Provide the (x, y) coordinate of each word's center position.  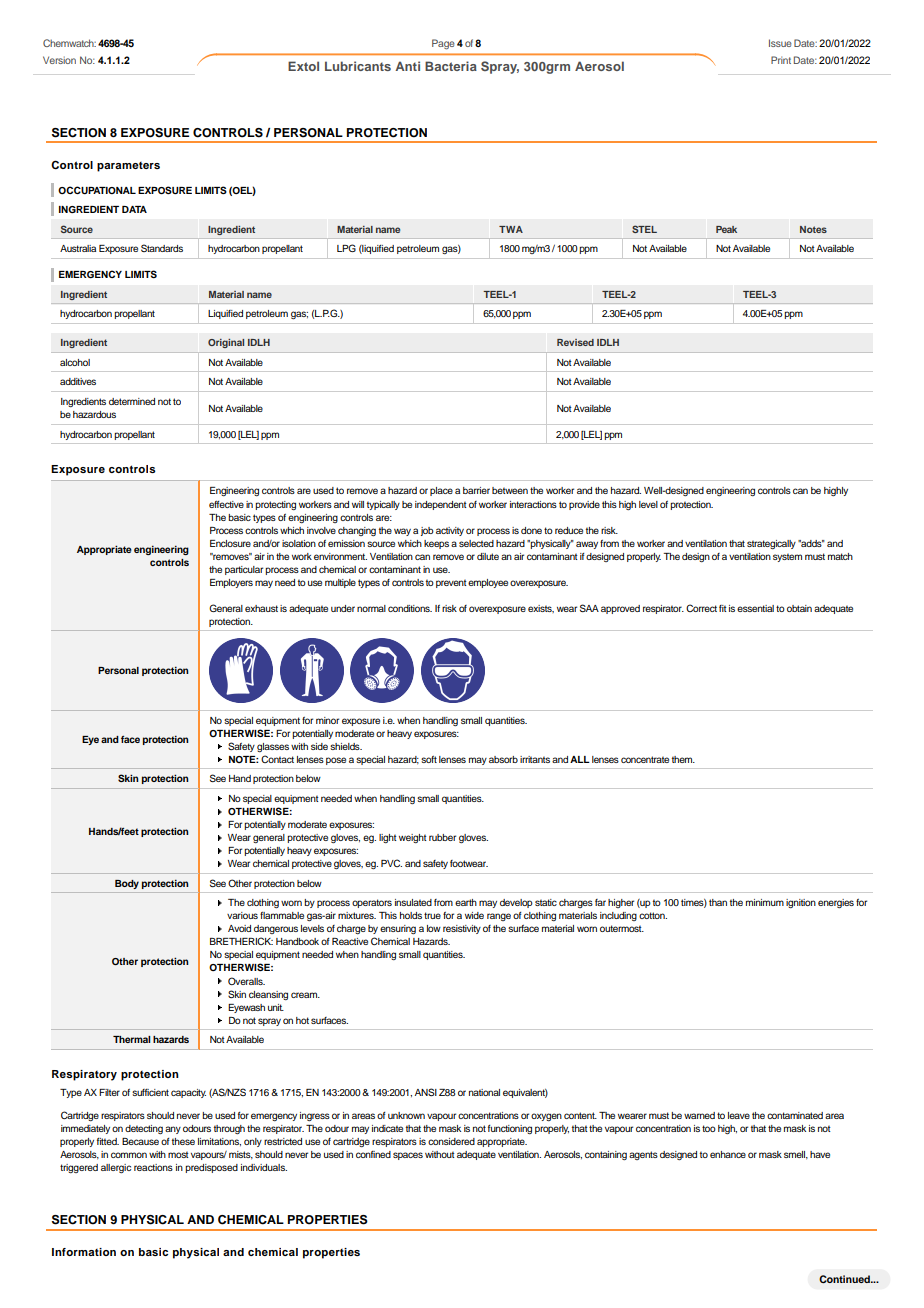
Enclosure (230, 543)
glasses (273, 747)
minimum (765, 902)
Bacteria (451, 66)
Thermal (131, 1039)
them (683, 759)
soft (429, 759)
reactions (153, 1167)
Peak (726, 229)
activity (450, 531)
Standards (162, 248)
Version (59, 60)
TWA (511, 229)
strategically (771, 544)
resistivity (462, 929)
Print (781, 60)
